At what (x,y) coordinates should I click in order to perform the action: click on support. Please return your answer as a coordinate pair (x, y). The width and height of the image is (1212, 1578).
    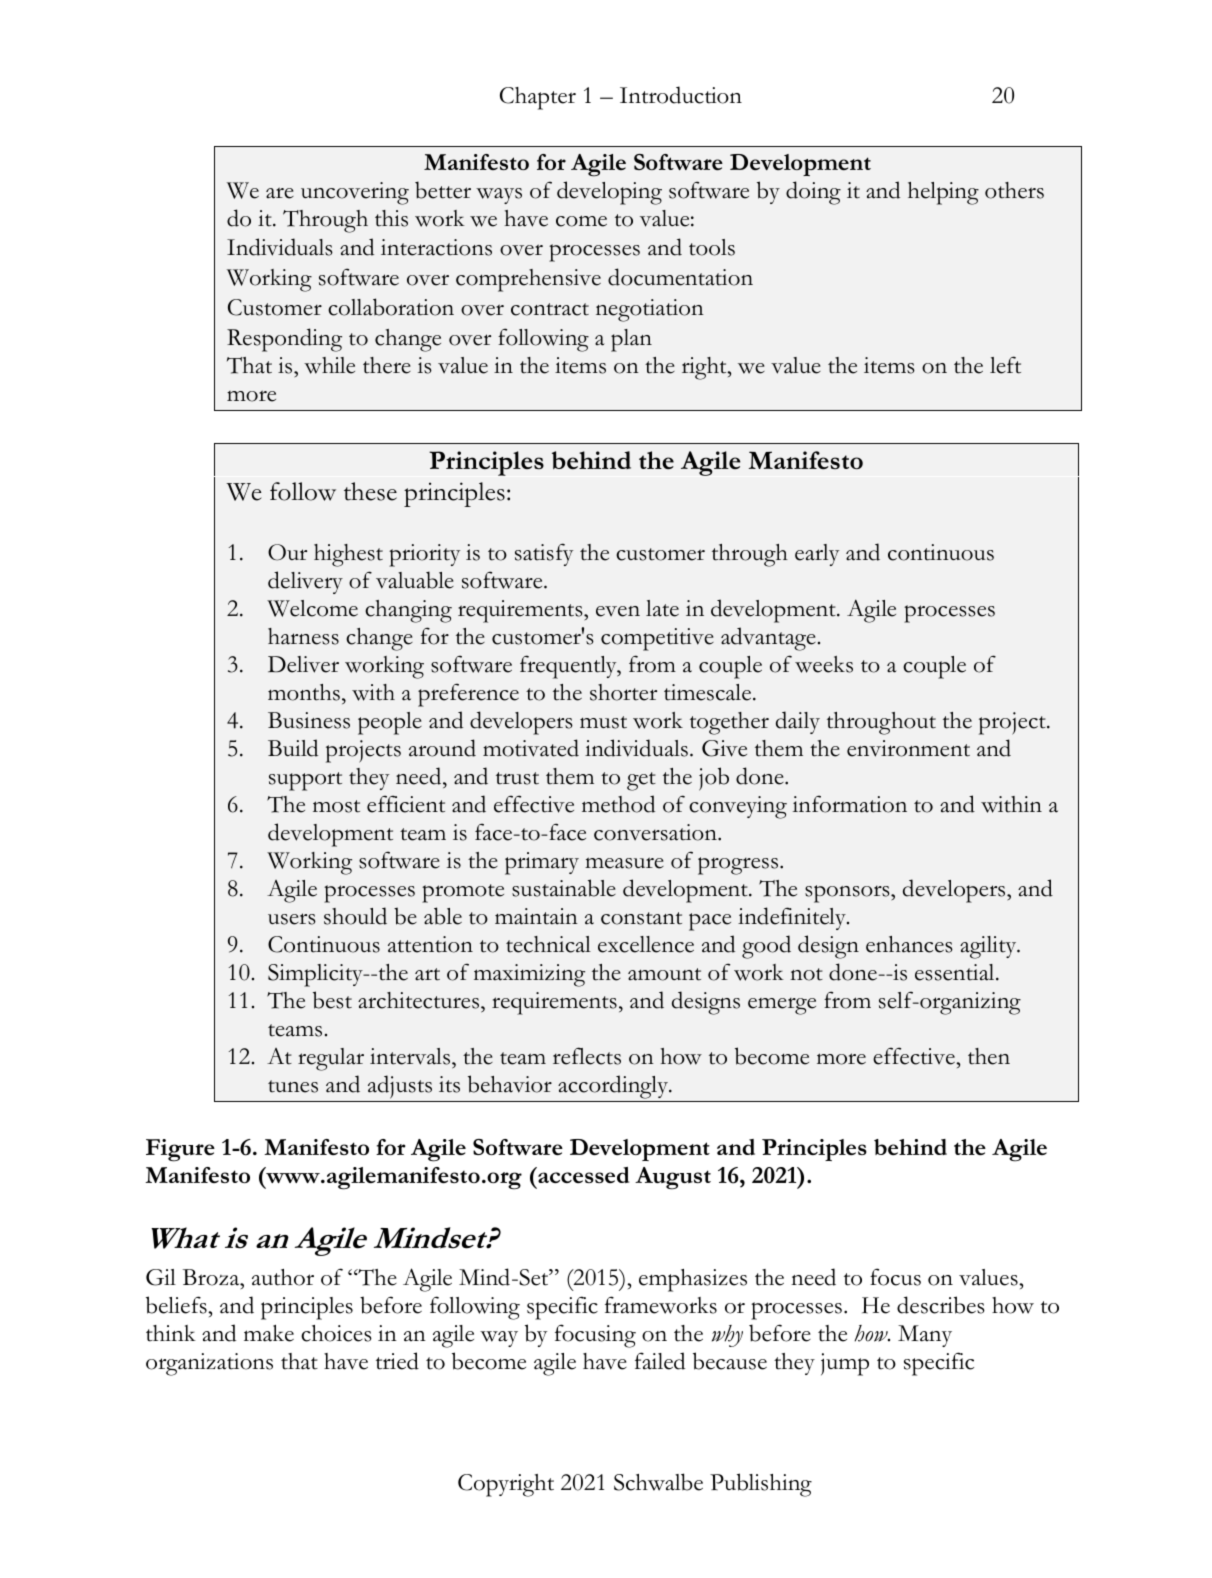
    Looking at the image, I should click on (305, 781).
